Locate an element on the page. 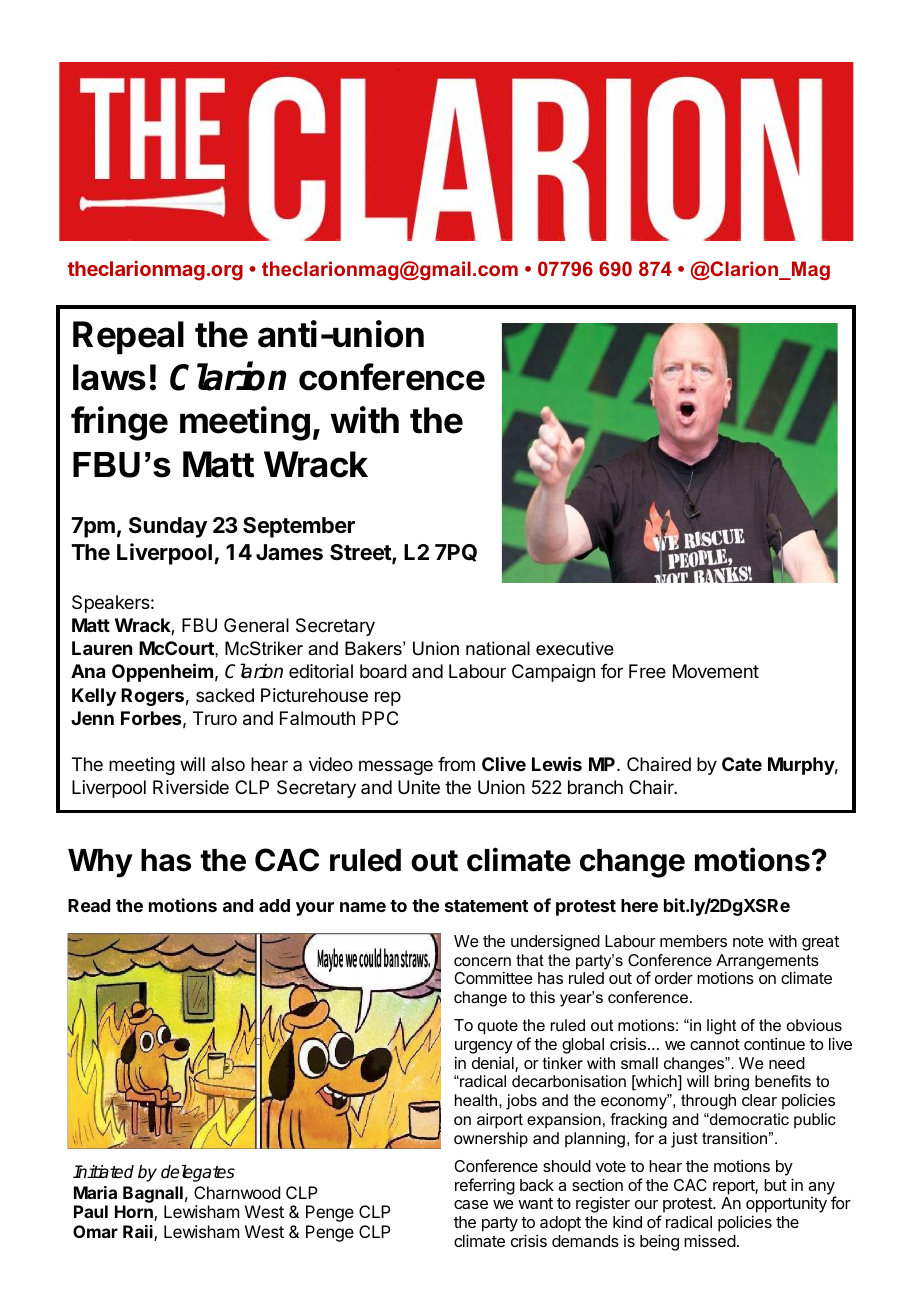  Movement is located at coordinates (716, 671).
